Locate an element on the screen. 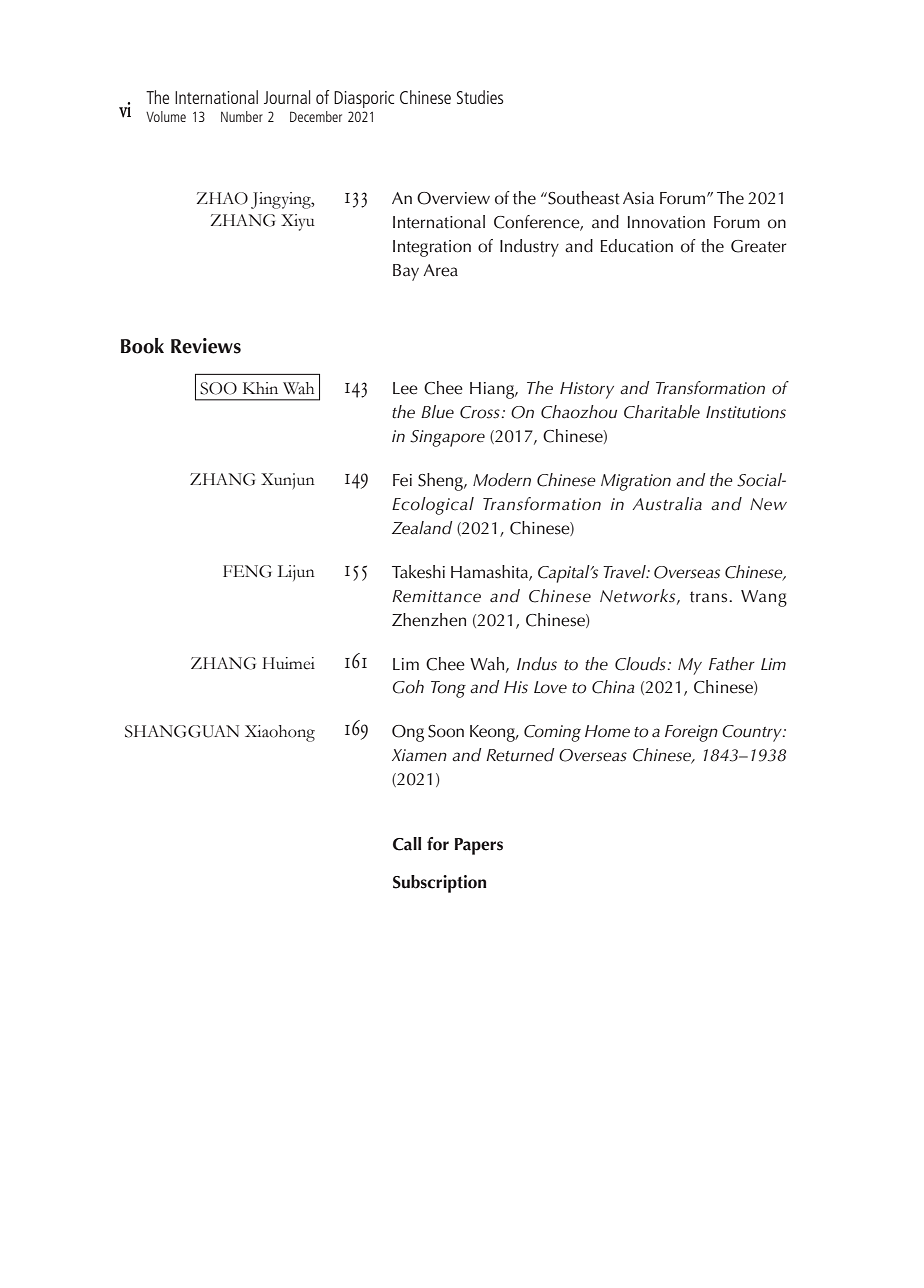  Charitable is located at coordinates (662, 412).
